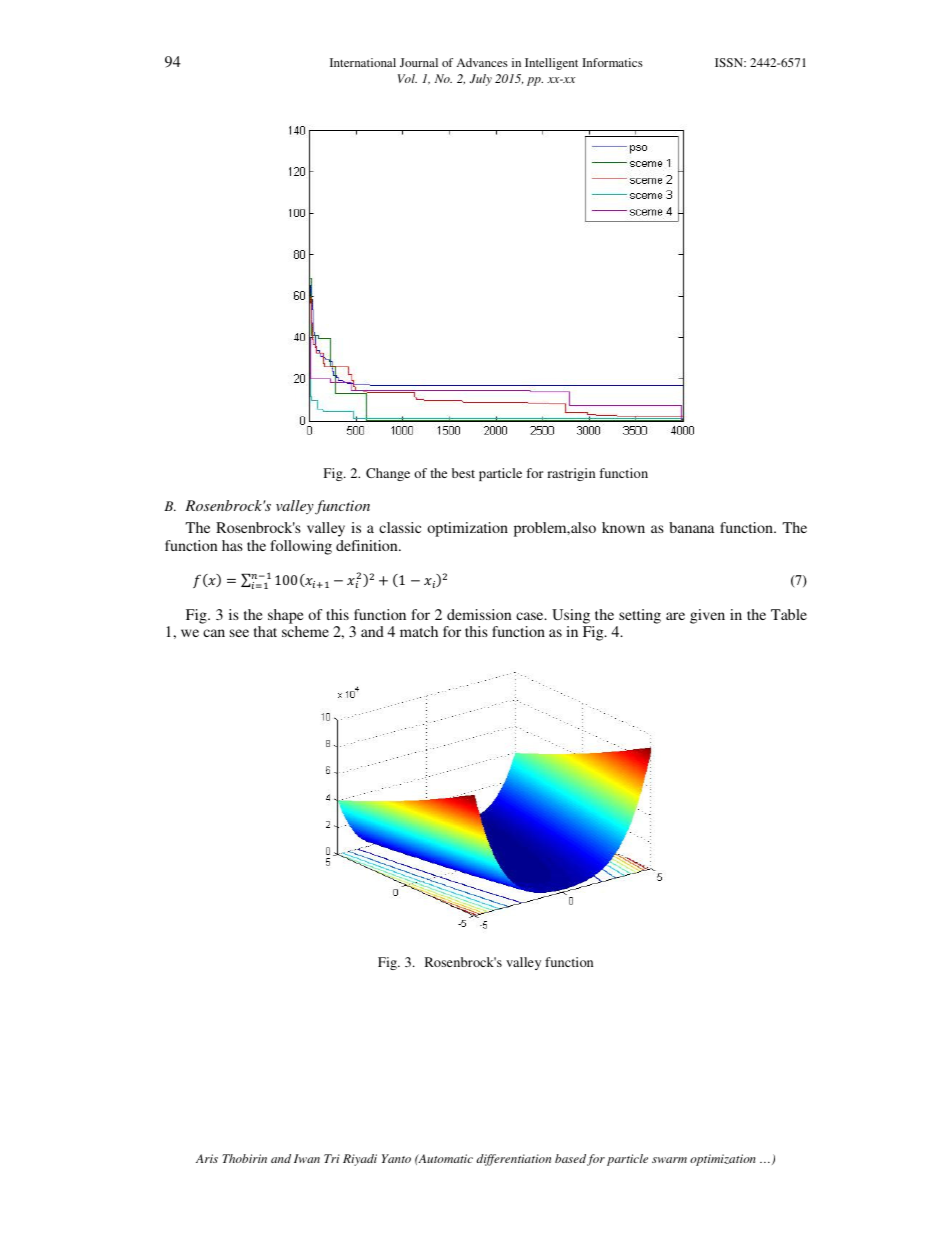  Describe the element at coordinates (707, 616) in the screenshot. I see `given` at that location.
